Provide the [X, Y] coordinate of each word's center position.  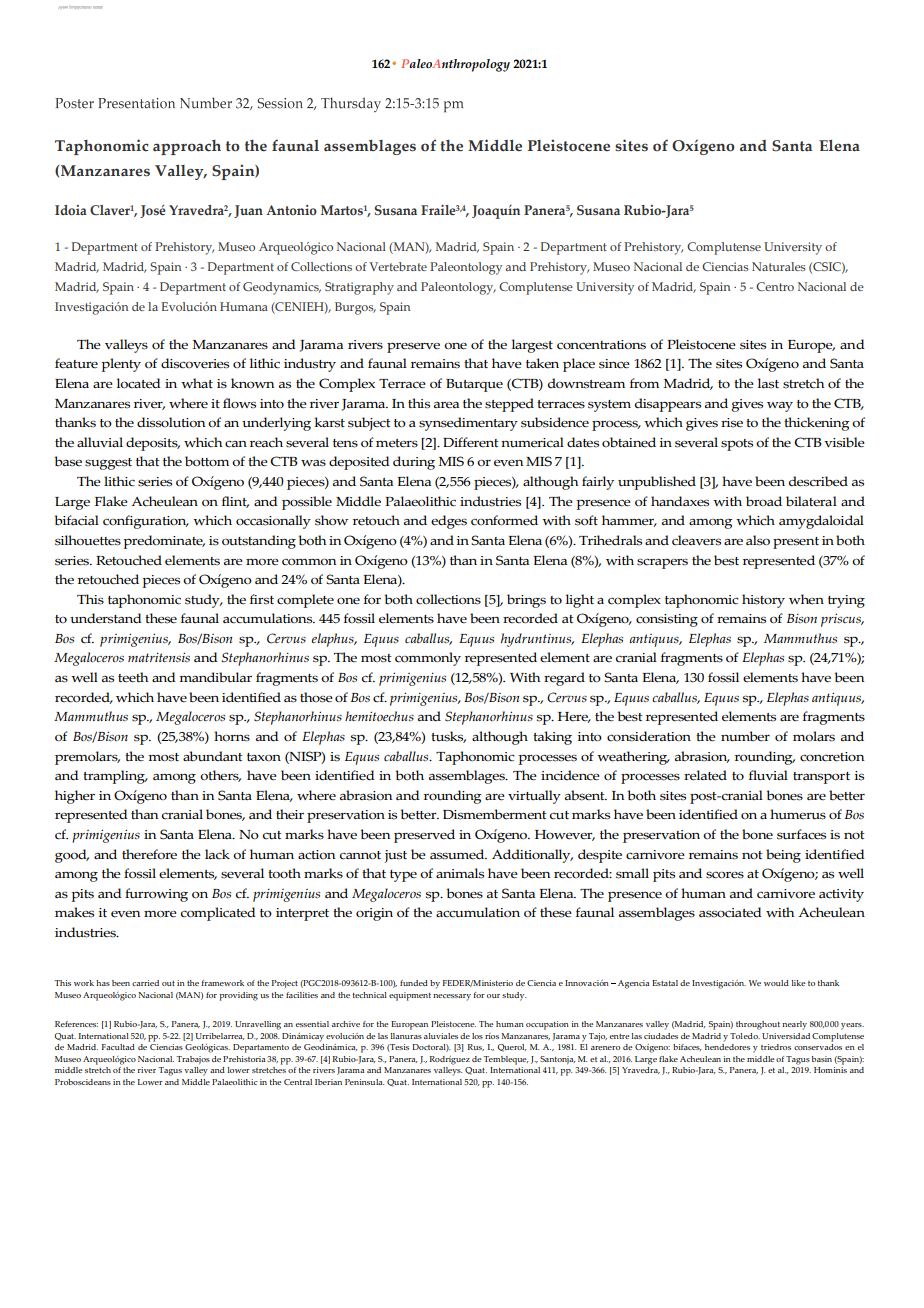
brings [526, 601]
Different [471, 442]
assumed [458, 854]
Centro [775, 286]
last [768, 383]
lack [217, 854]
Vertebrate [398, 266]
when [806, 599]
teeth [133, 677]
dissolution [171, 422]
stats [97, 7]
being [783, 856]
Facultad [118, 1047]
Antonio [291, 210]
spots [737, 445]
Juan [248, 211]
